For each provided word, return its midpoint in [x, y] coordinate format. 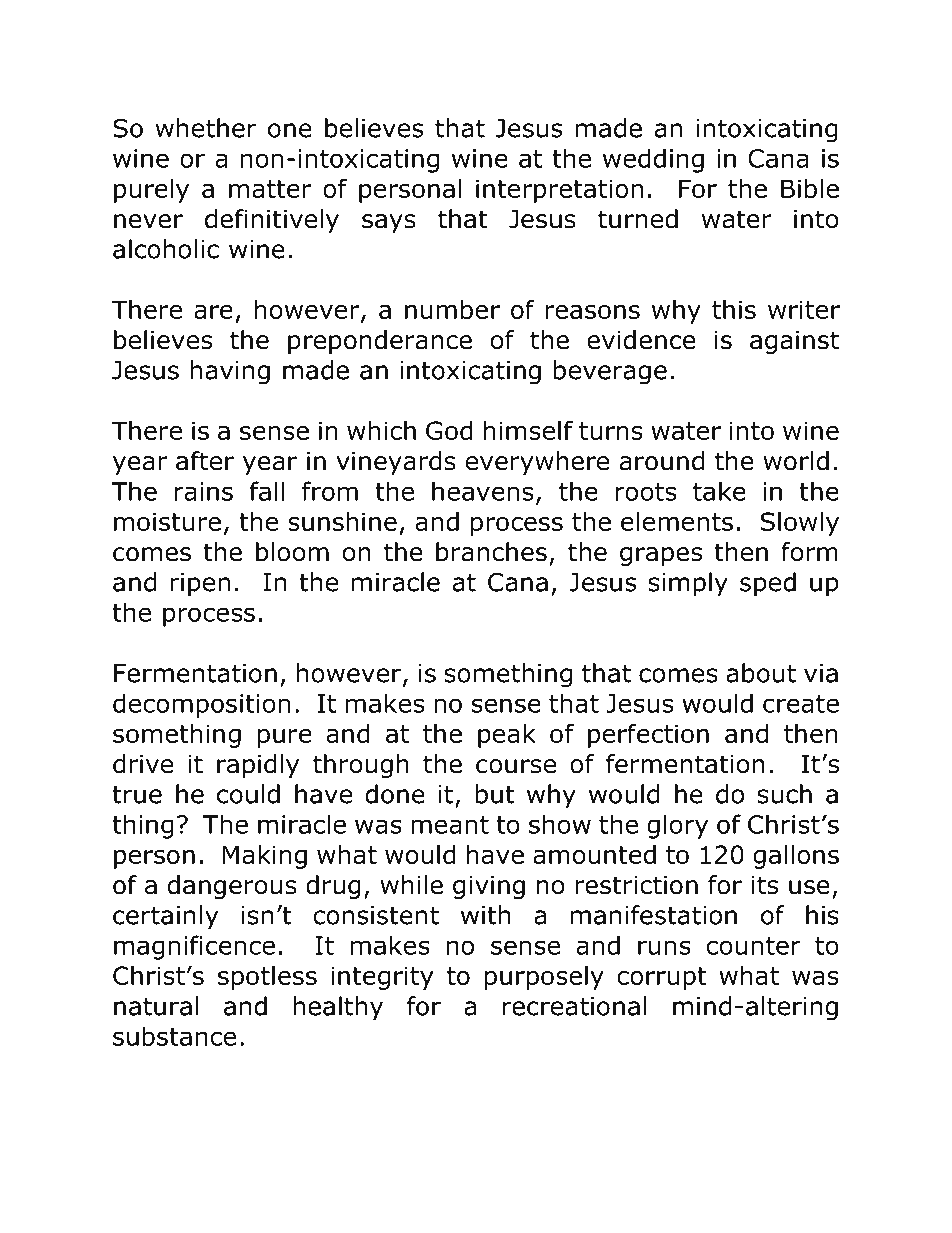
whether [206, 128]
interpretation [559, 191]
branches [491, 552]
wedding [653, 160]
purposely [544, 978]
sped [768, 584]
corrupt [662, 978]
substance [174, 1036]
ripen [200, 585]
